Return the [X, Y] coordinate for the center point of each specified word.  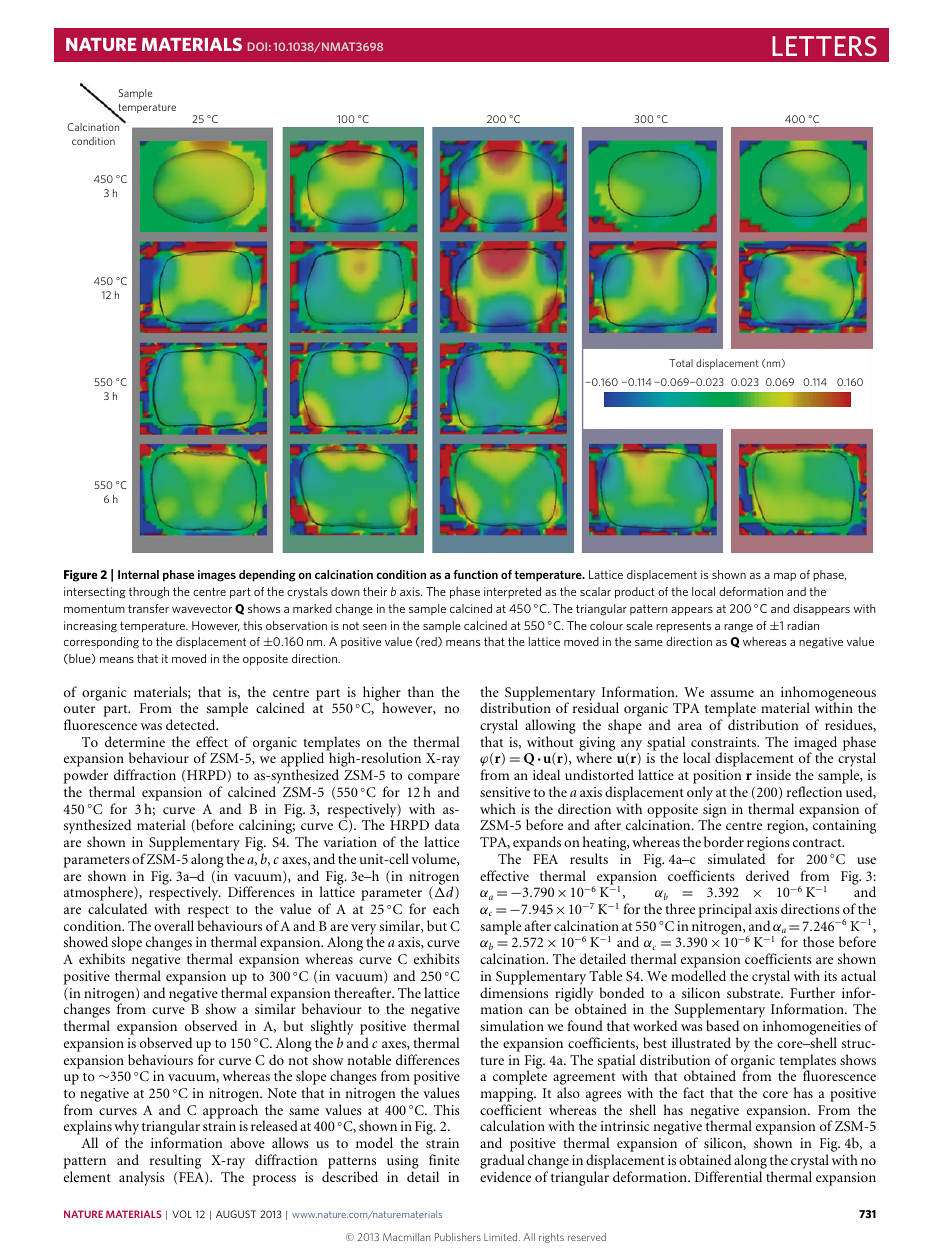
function [475, 574]
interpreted [512, 592]
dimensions [514, 992]
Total [681, 363]
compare [434, 780]
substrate [754, 992]
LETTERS [824, 46]
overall [174, 925]
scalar [595, 591]
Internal [138, 574]
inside [773, 774]
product [635, 593]
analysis [142, 1178]
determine [135, 741]
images [217, 576]
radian [803, 625]
